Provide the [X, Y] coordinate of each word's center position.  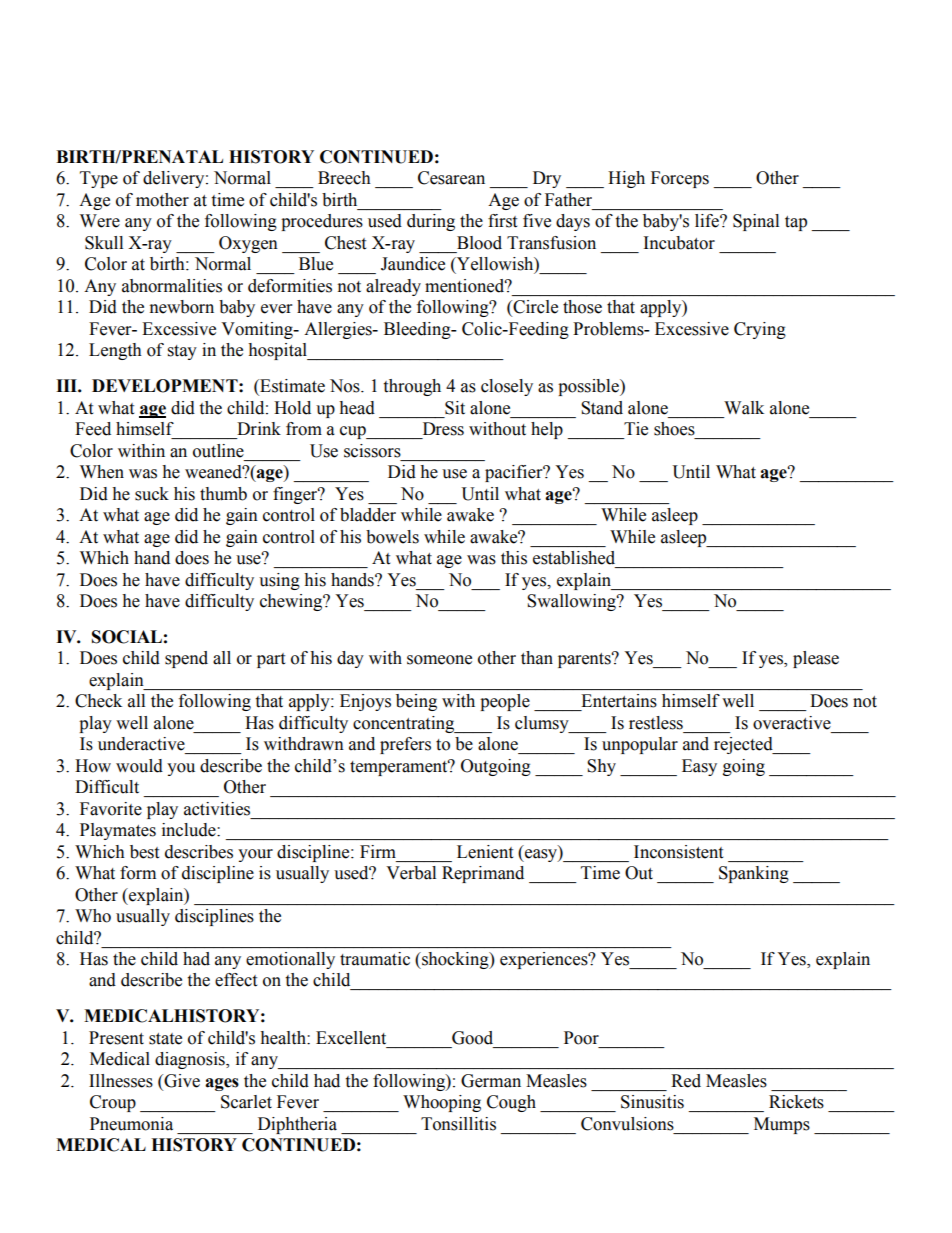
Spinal [756, 222]
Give [181, 1081]
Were [100, 221]
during [431, 222]
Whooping [442, 1103]
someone [439, 660]
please [816, 659]
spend [186, 659]
